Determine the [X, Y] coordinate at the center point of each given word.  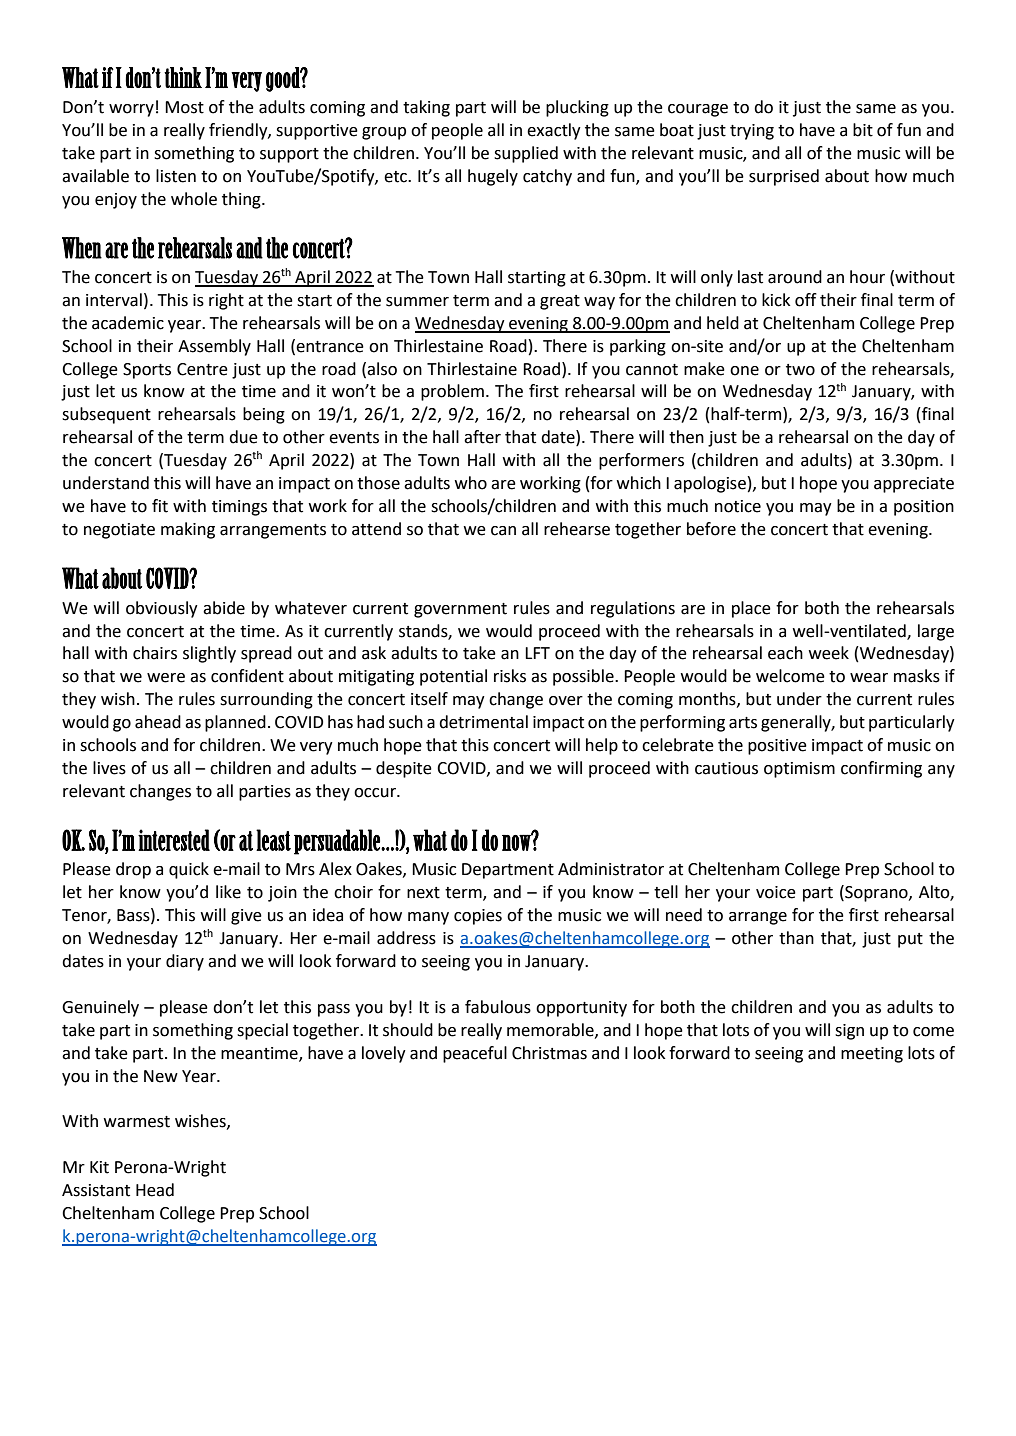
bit [863, 130]
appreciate [914, 485]
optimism [799, 770]
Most [184, 107]
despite [404, 769]
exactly [554, 131]
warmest [137, 1122]
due [243, 437]
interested [174, 840]
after [482, 437]
